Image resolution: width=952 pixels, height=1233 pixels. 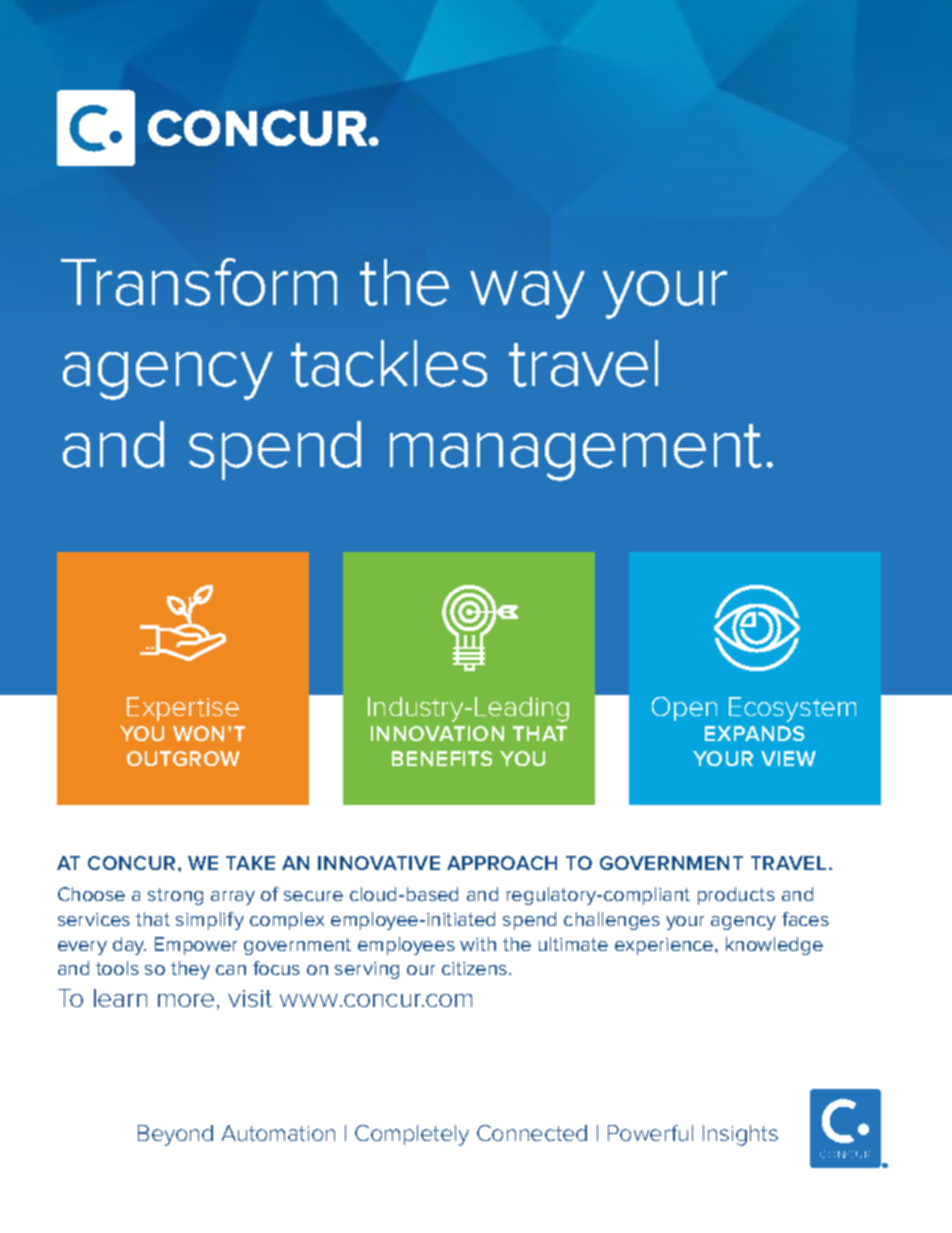 I want to click on strong, so click(x=175, y=896).
